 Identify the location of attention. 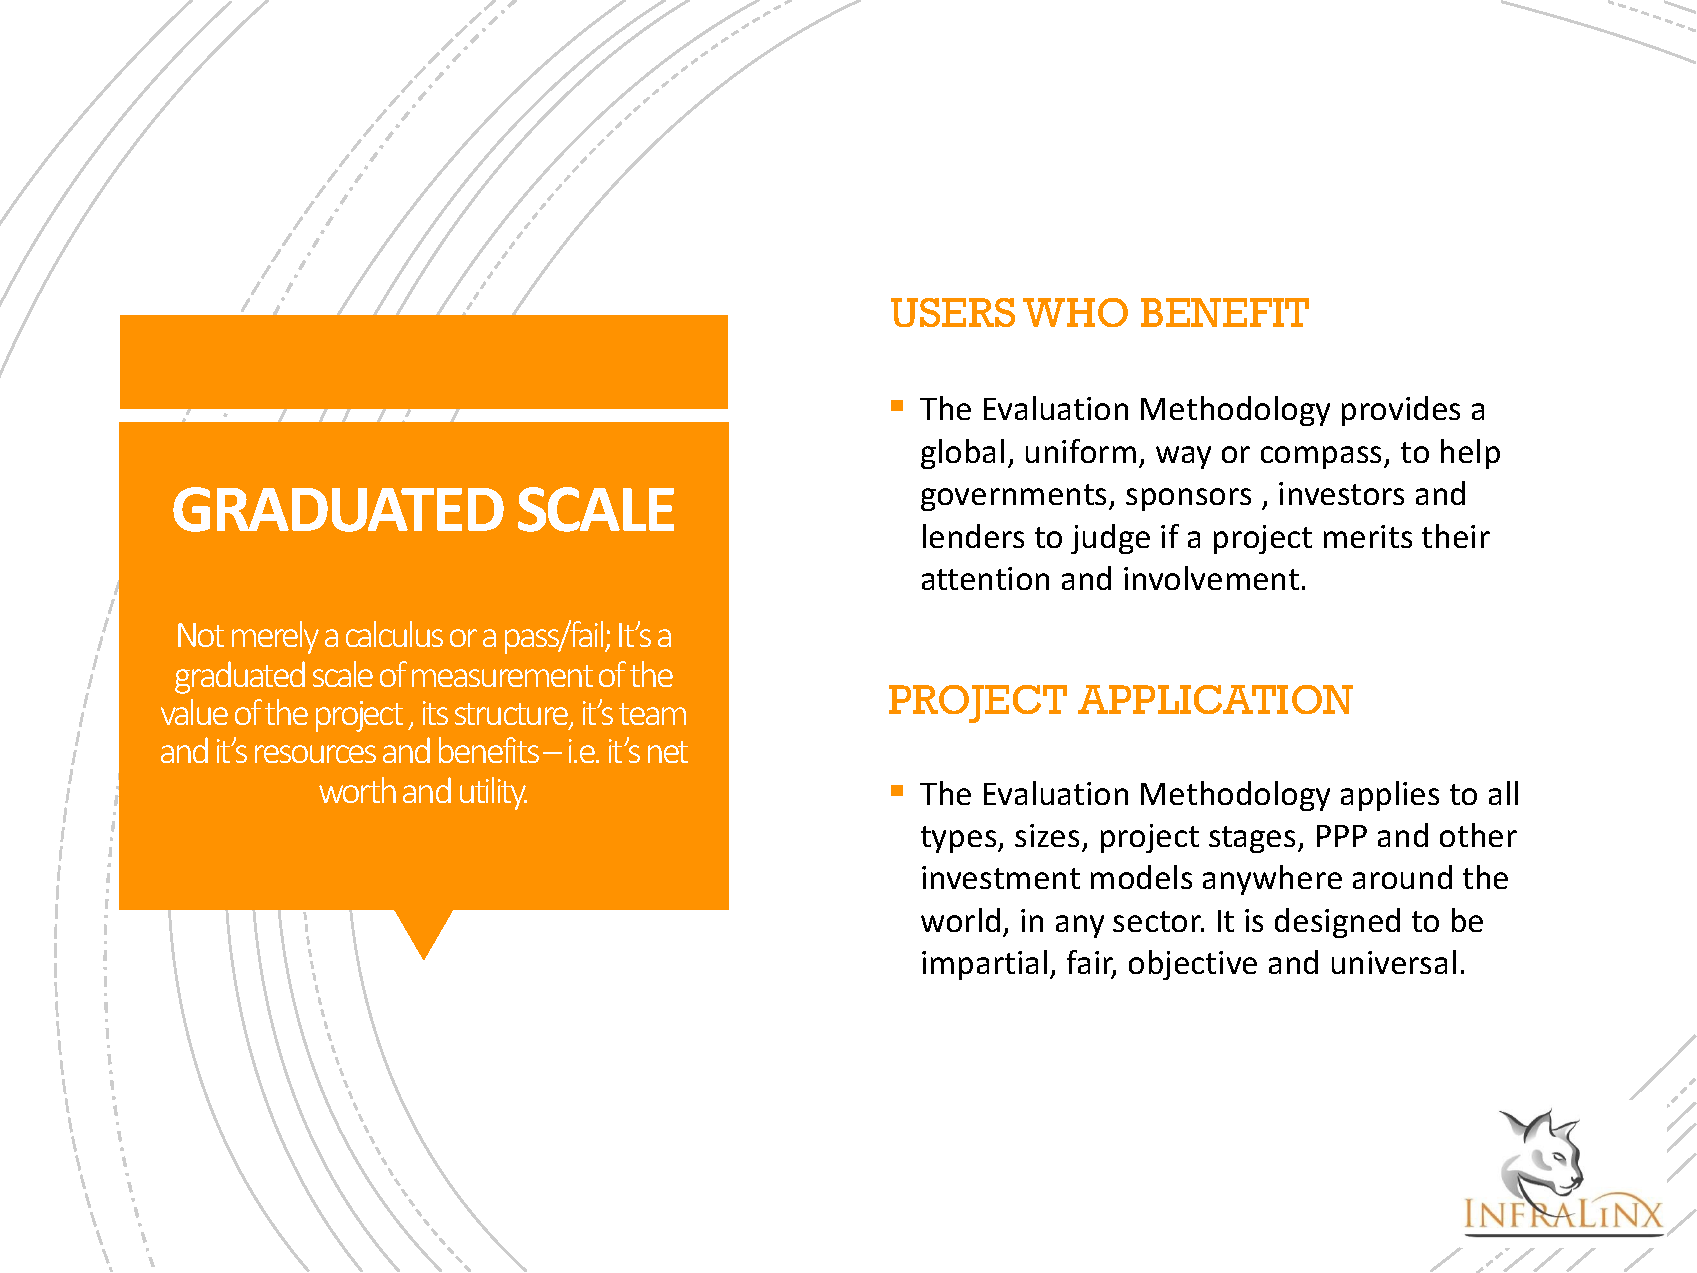
(985, 578).
